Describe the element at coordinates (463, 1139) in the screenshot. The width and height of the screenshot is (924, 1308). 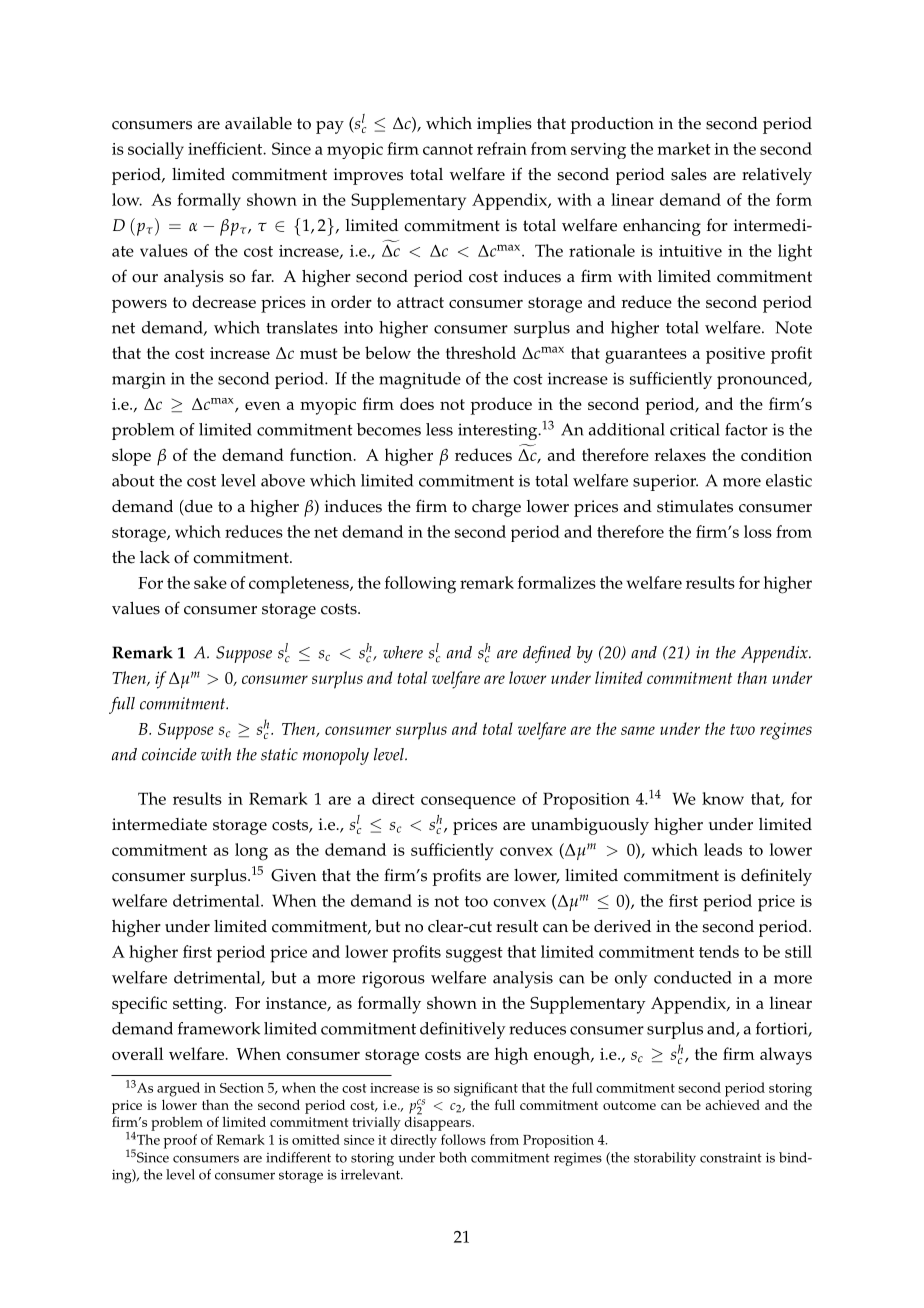
I see `follows` at that location.
